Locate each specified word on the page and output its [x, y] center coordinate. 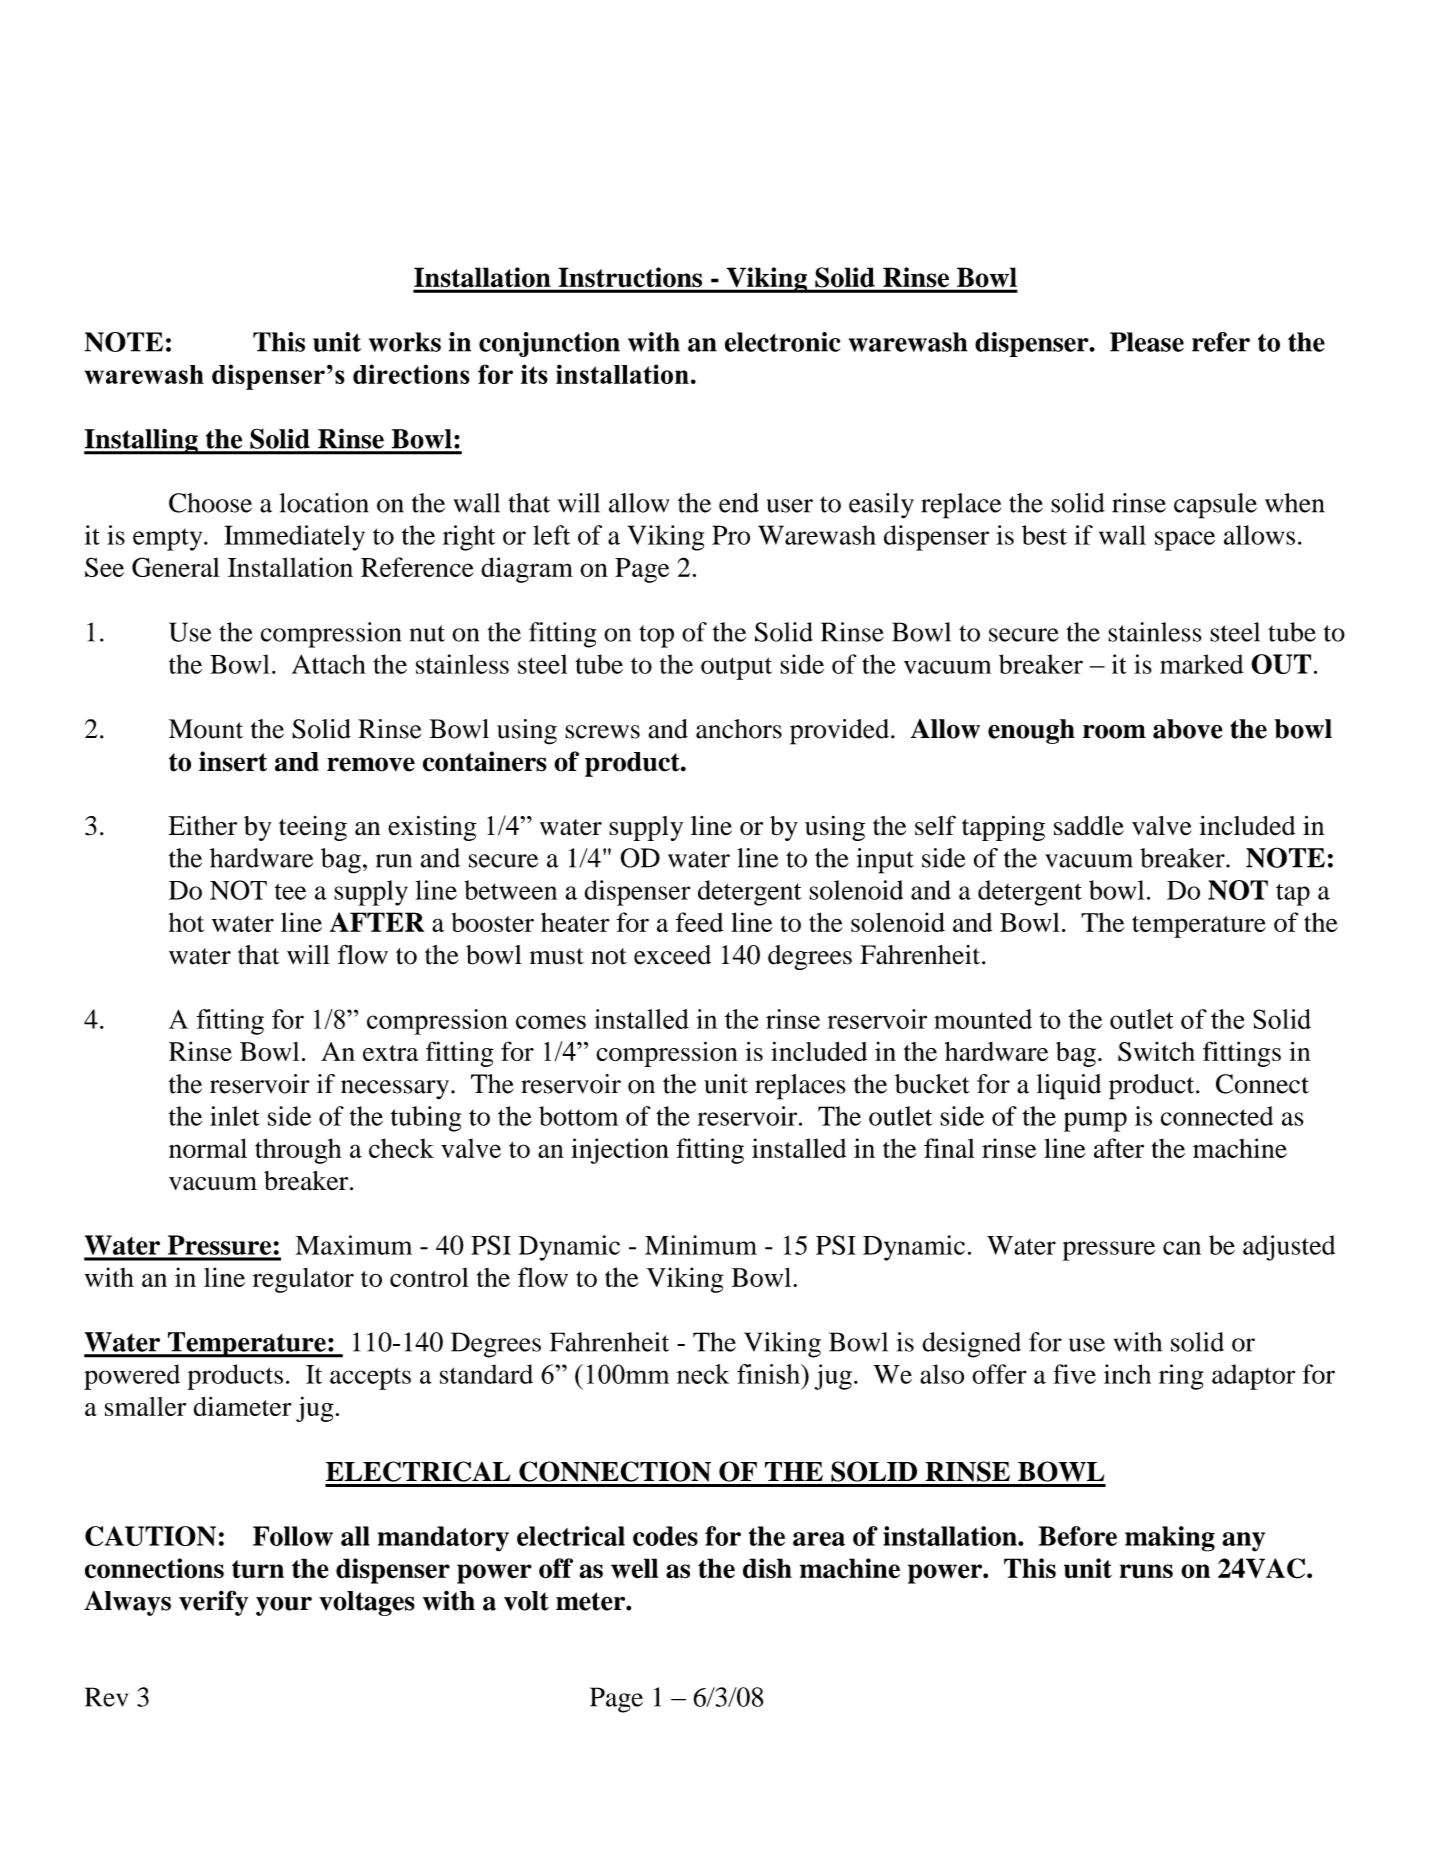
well [634, 1568]
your [284, 1606]
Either [203, 826]
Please [1147, 342]
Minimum [701, 1245]
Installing [142, 441]
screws [602, 732]
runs [1146, 1571]
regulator [303, 1280]
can [1182, 1248]
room [1114, 731]
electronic [782, 342]
